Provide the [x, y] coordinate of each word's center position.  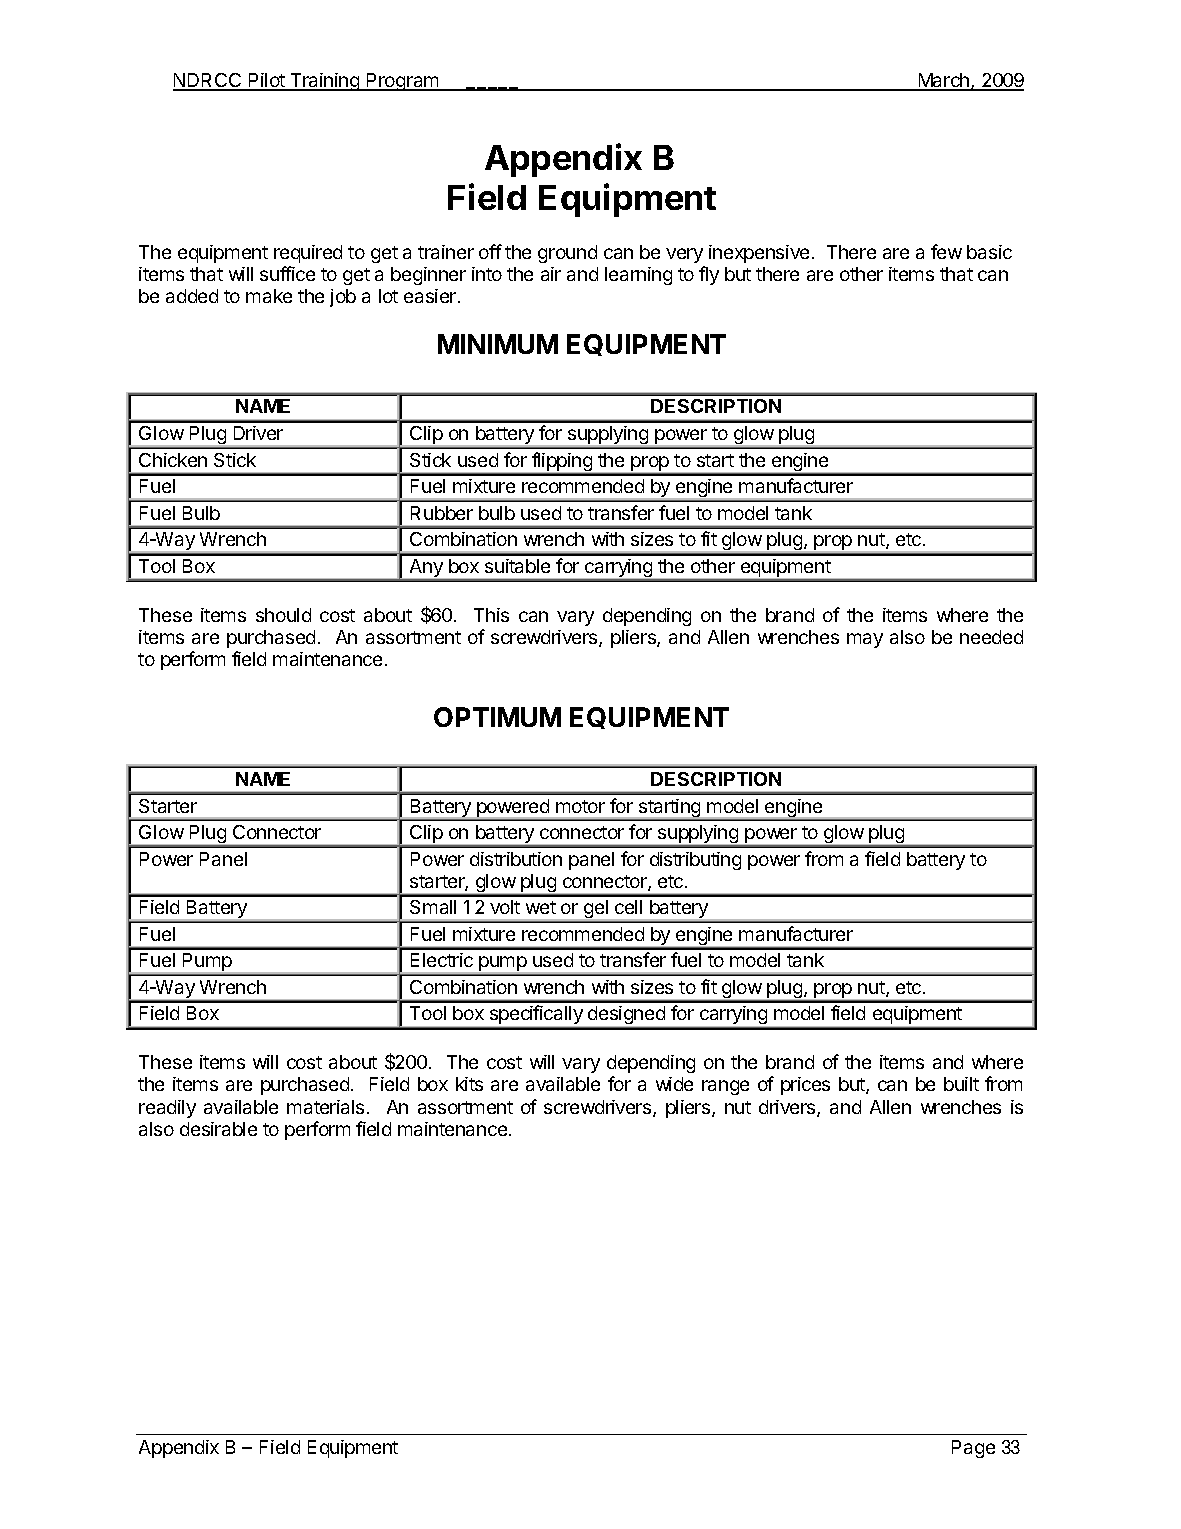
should [283, 615]
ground [567, 254]
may [865, 640]
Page [973, 1449]
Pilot [267, 81]
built [961, 1084]
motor [580, 806]
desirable [218, 1129]
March [944, 81]
